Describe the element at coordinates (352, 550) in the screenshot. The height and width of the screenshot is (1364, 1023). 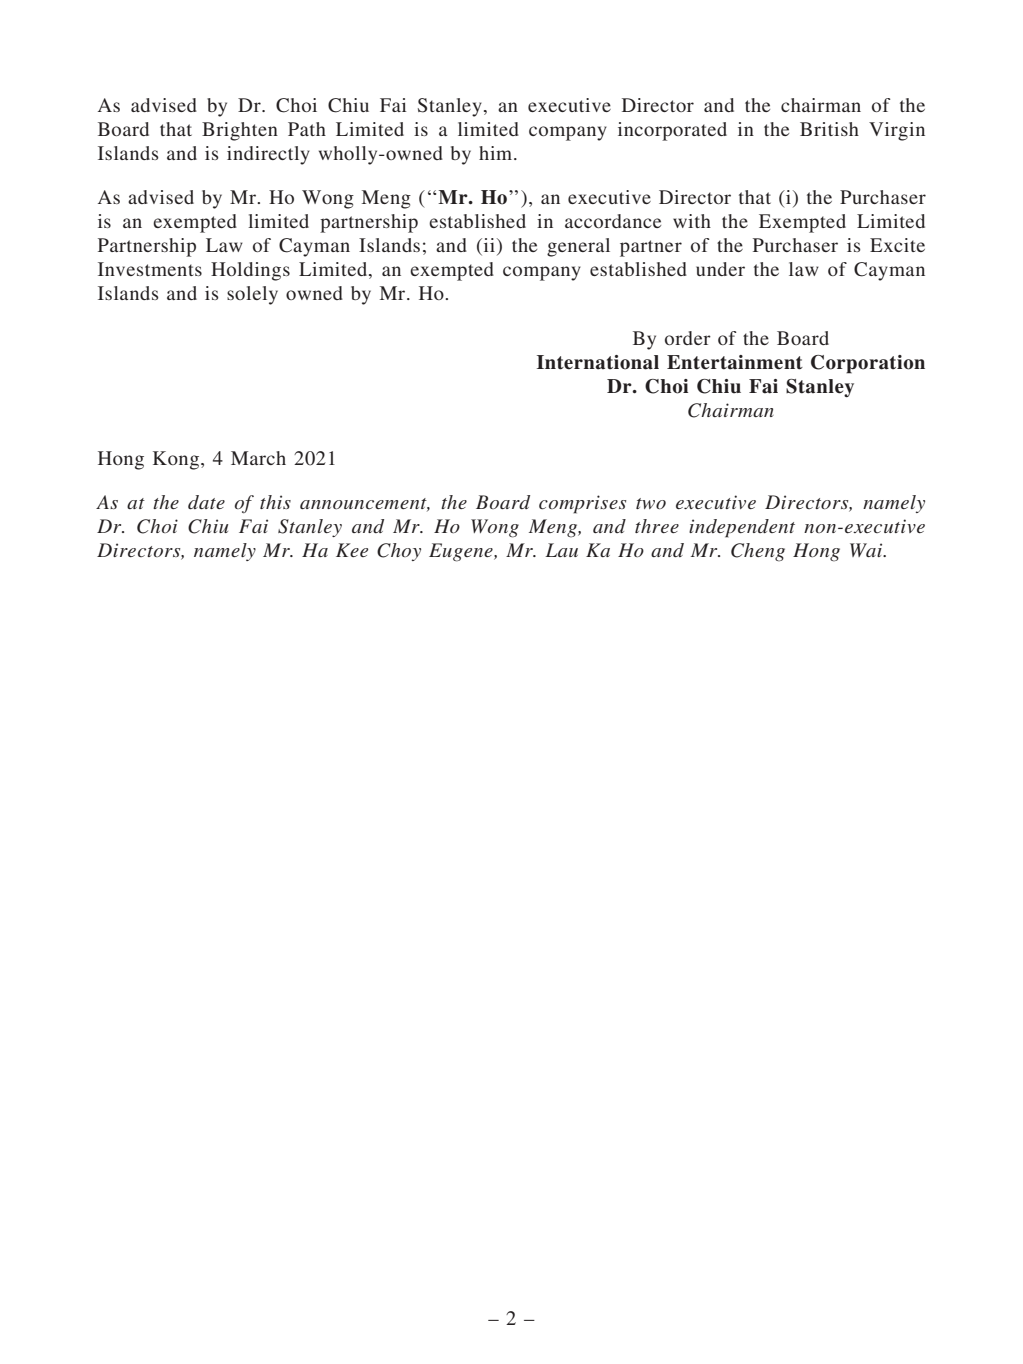
I see `Kee` at that location.
